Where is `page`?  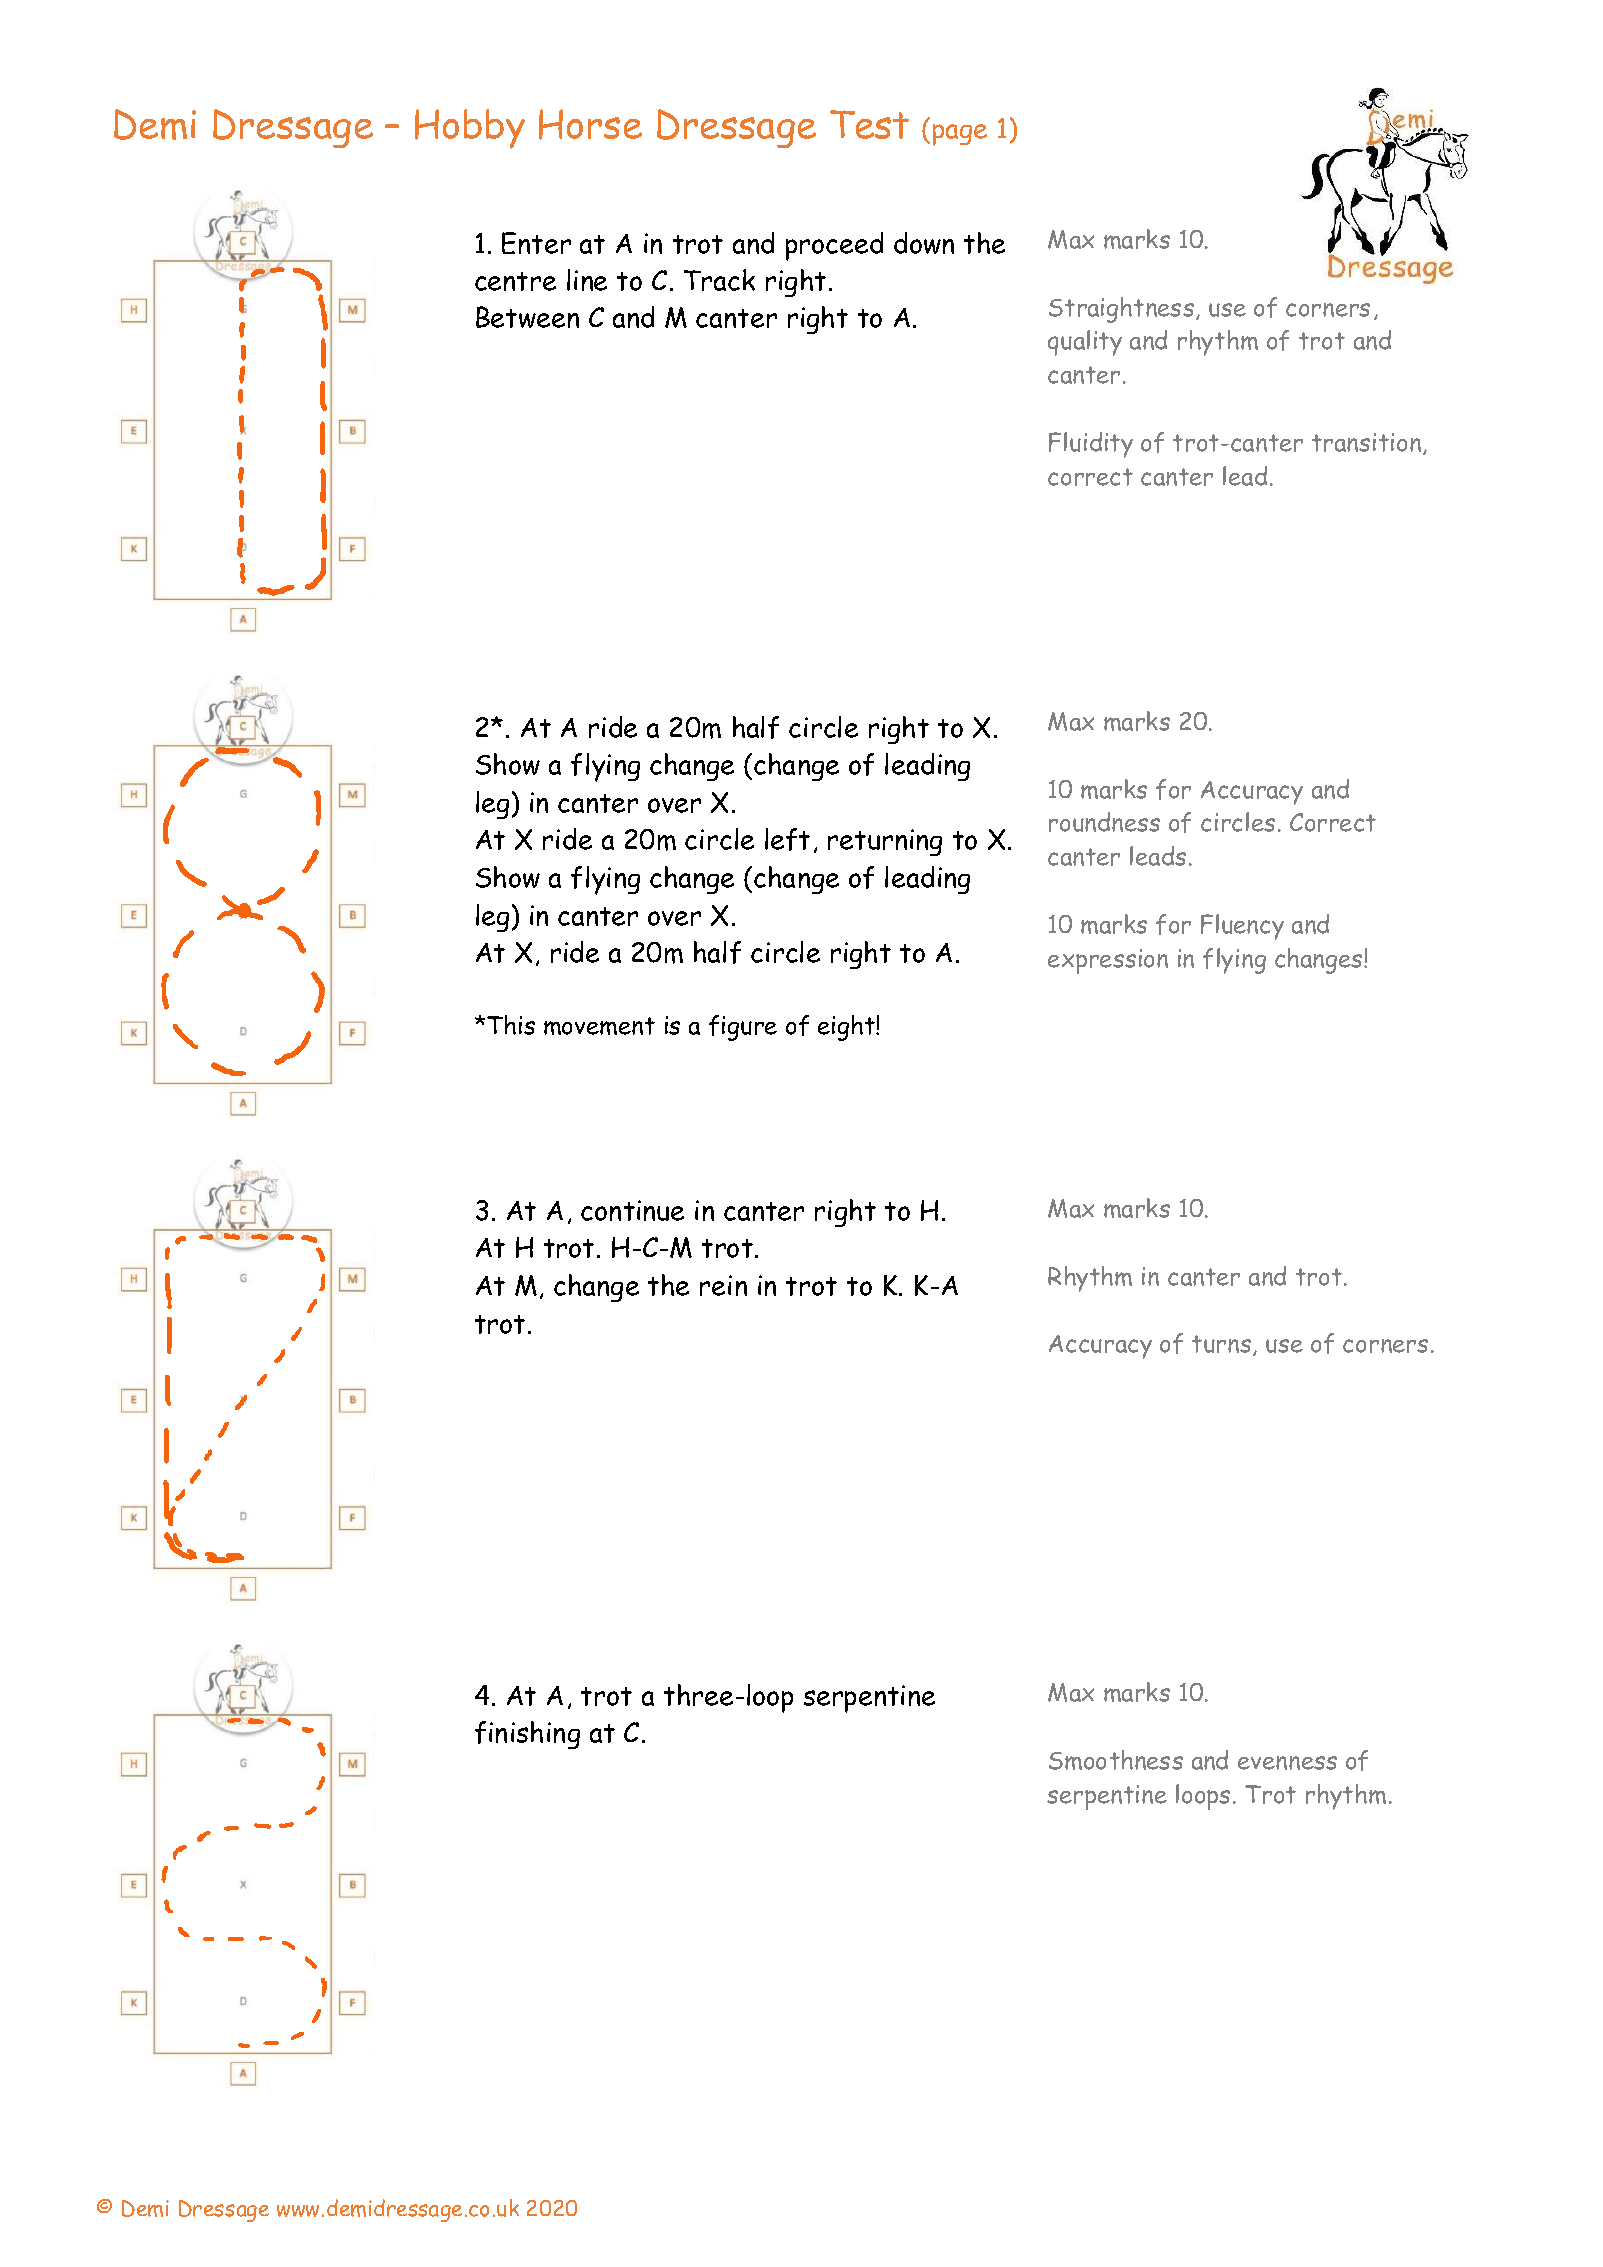
page is located at coordinates (960, 135).
